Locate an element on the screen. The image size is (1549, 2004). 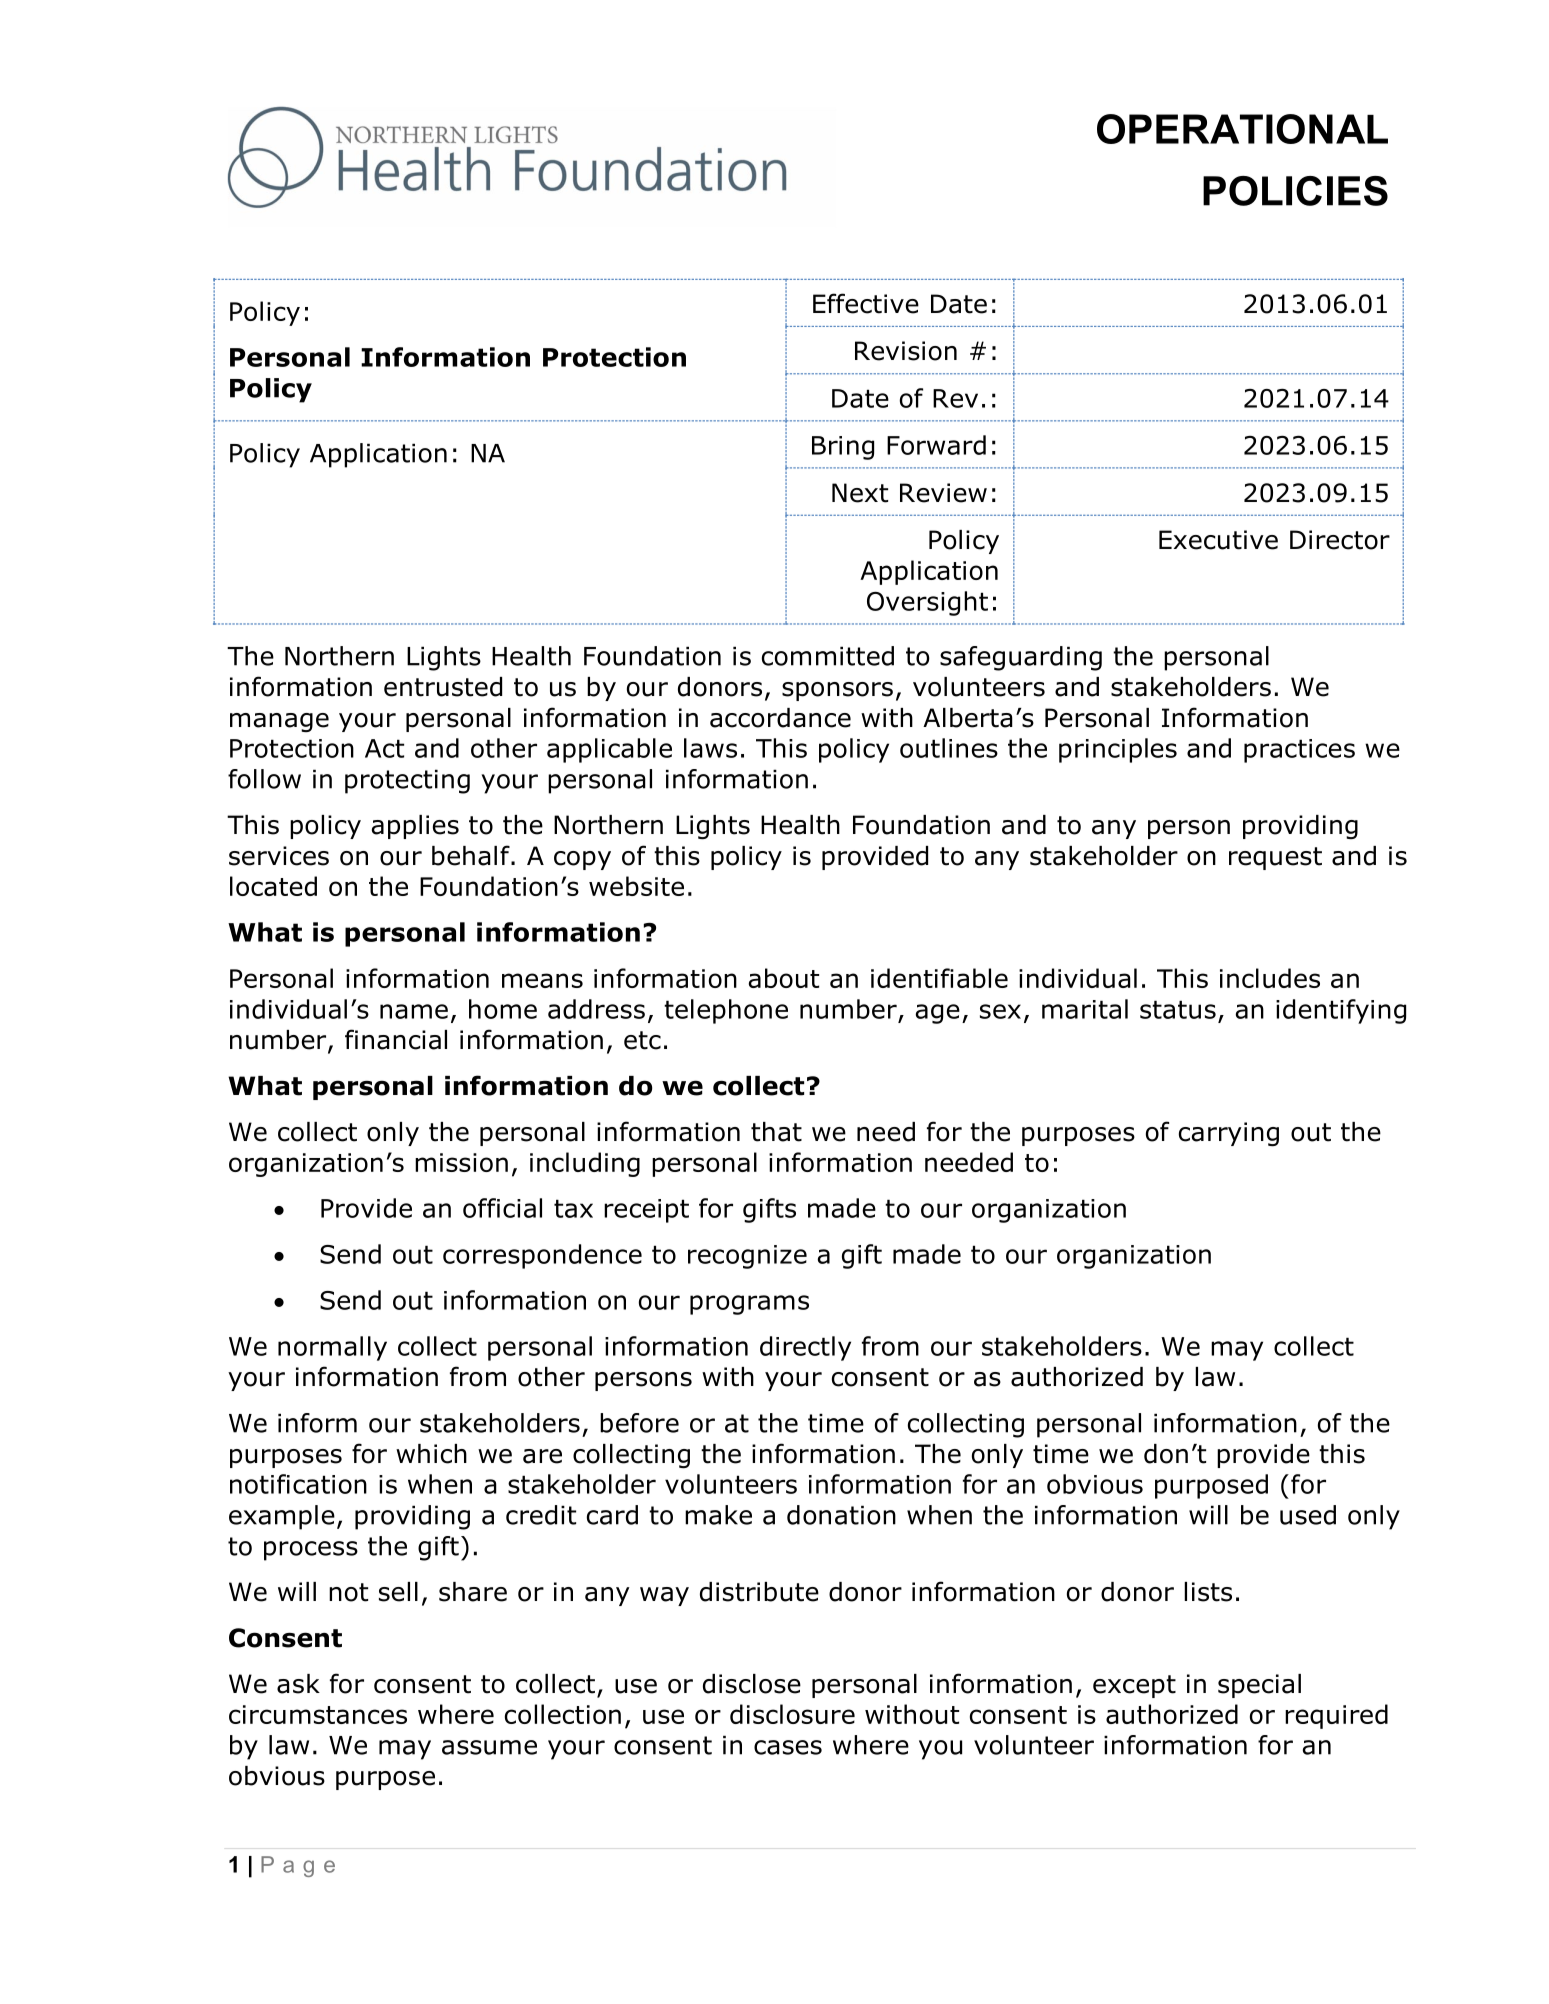
special is located at coordinates (1259, 1686).
